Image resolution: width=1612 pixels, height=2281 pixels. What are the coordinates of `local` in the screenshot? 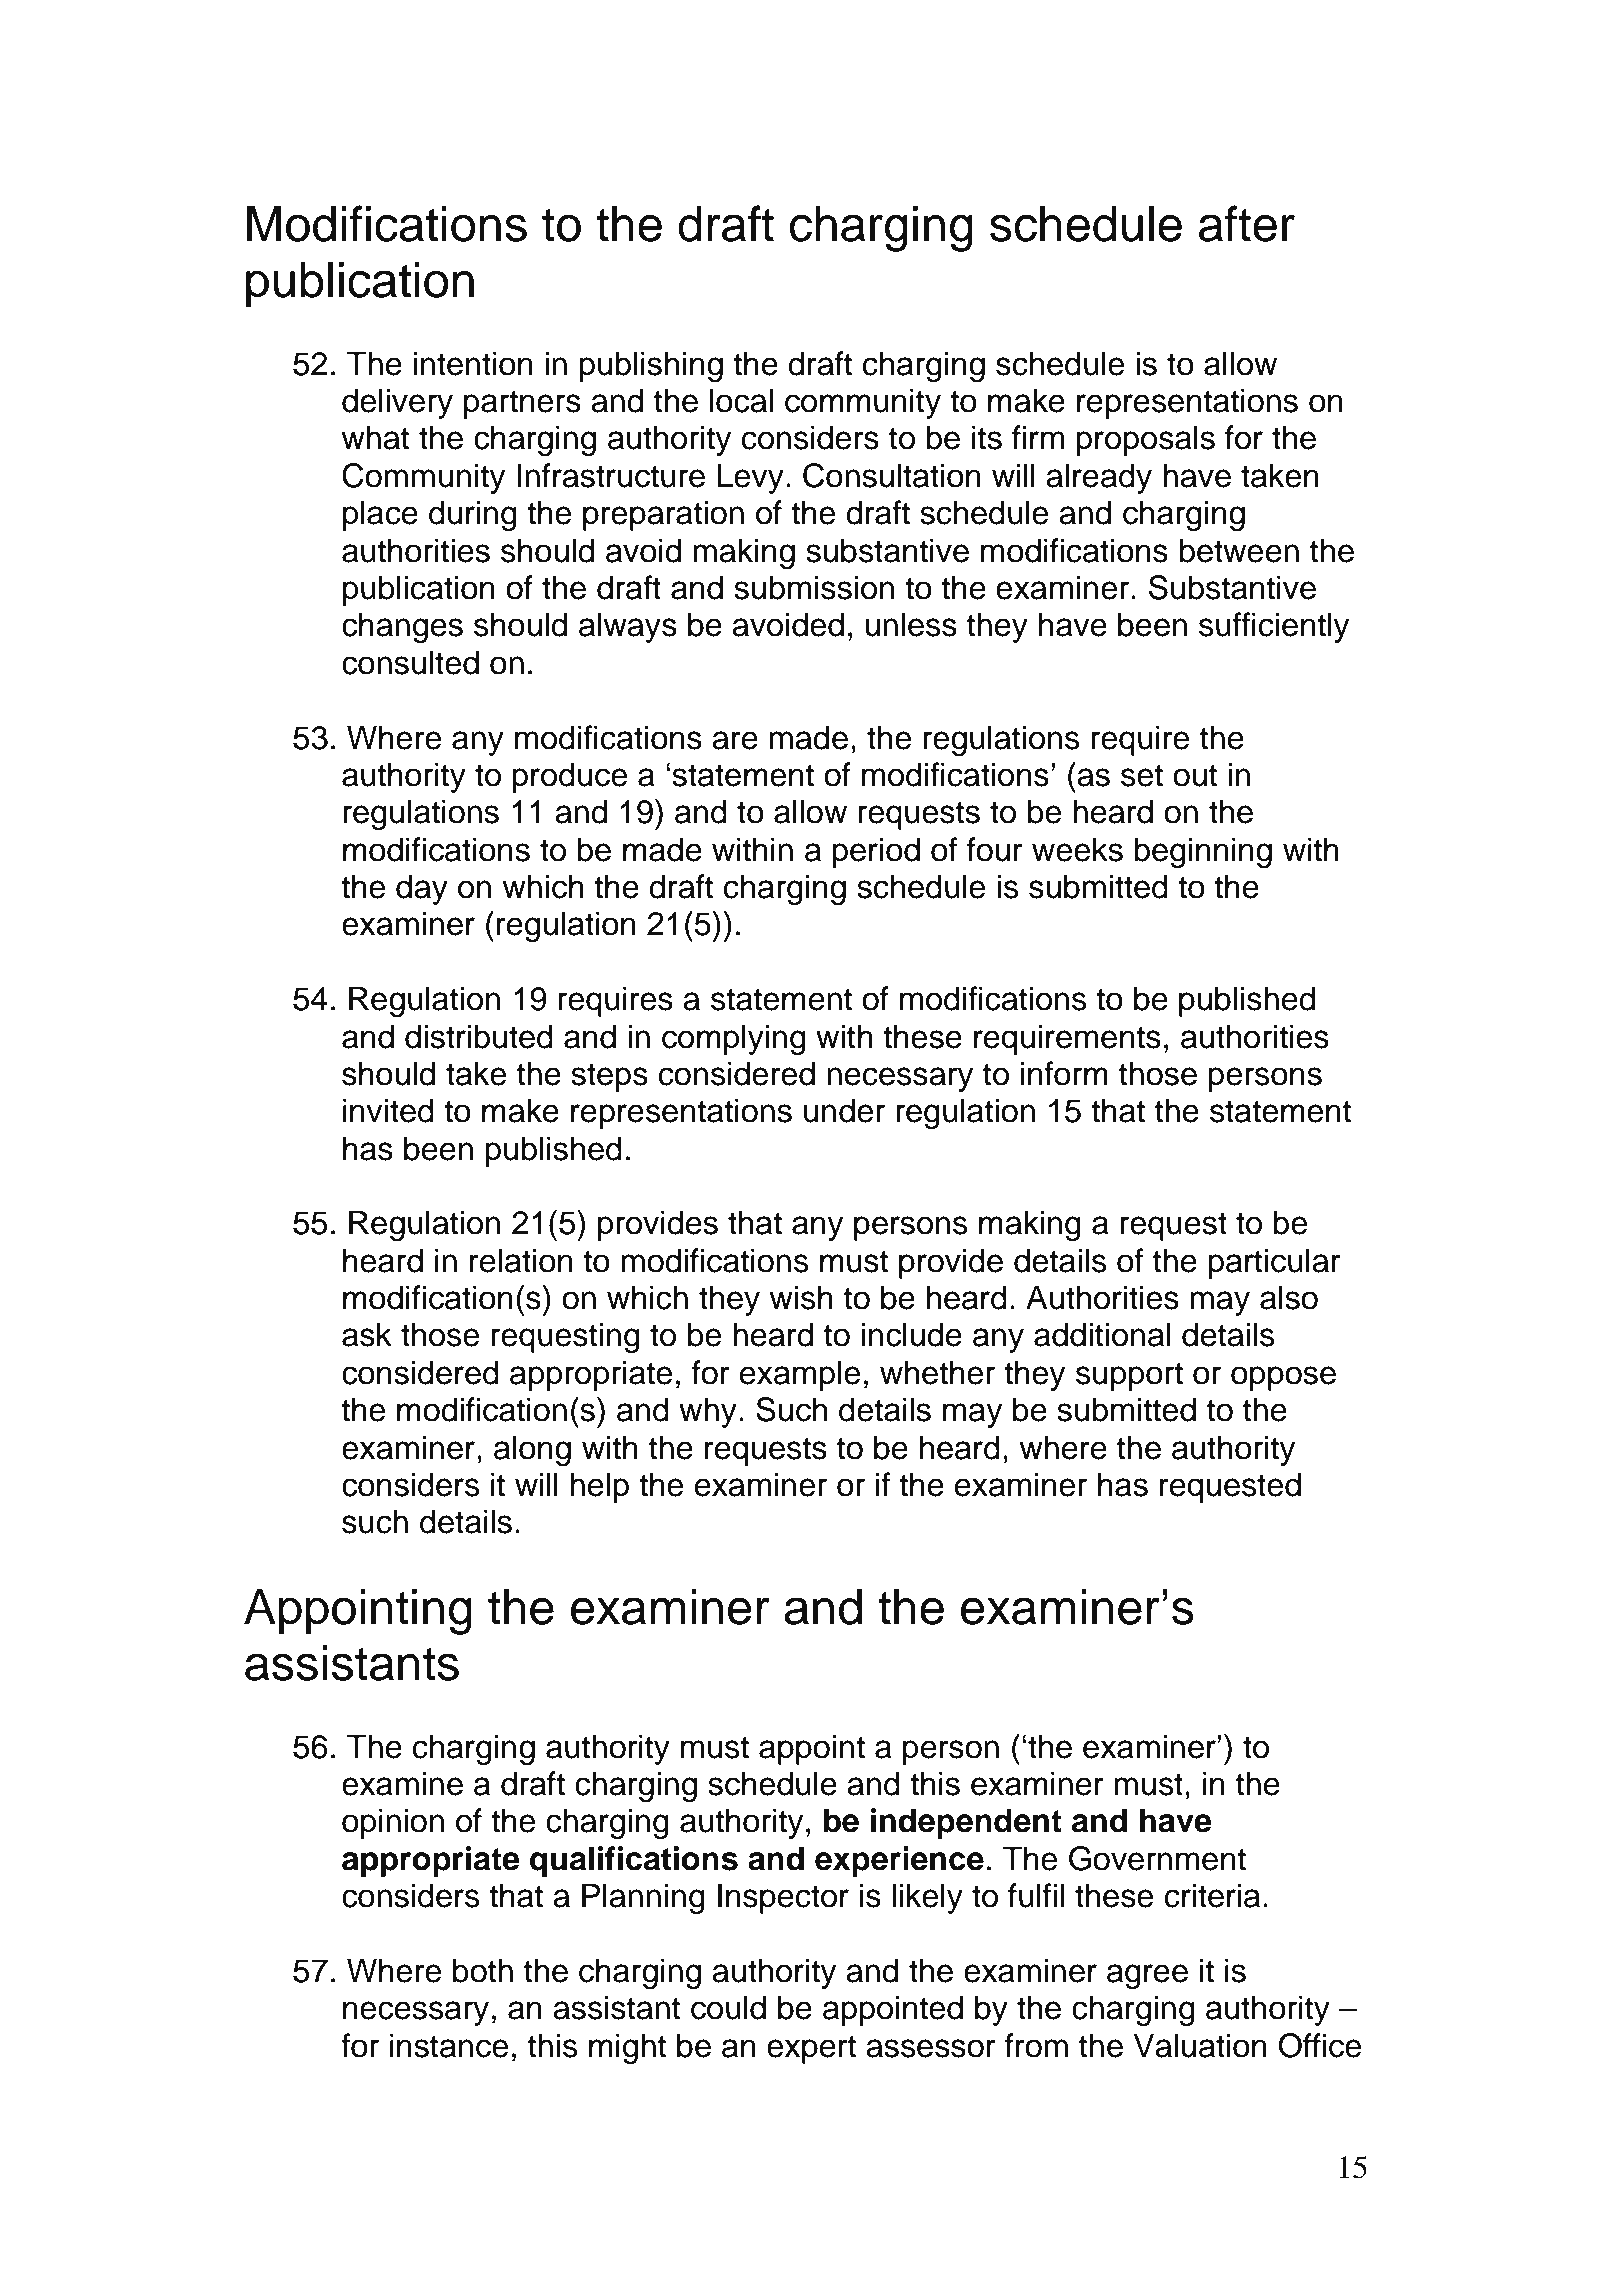 It's located at (741, 400).
